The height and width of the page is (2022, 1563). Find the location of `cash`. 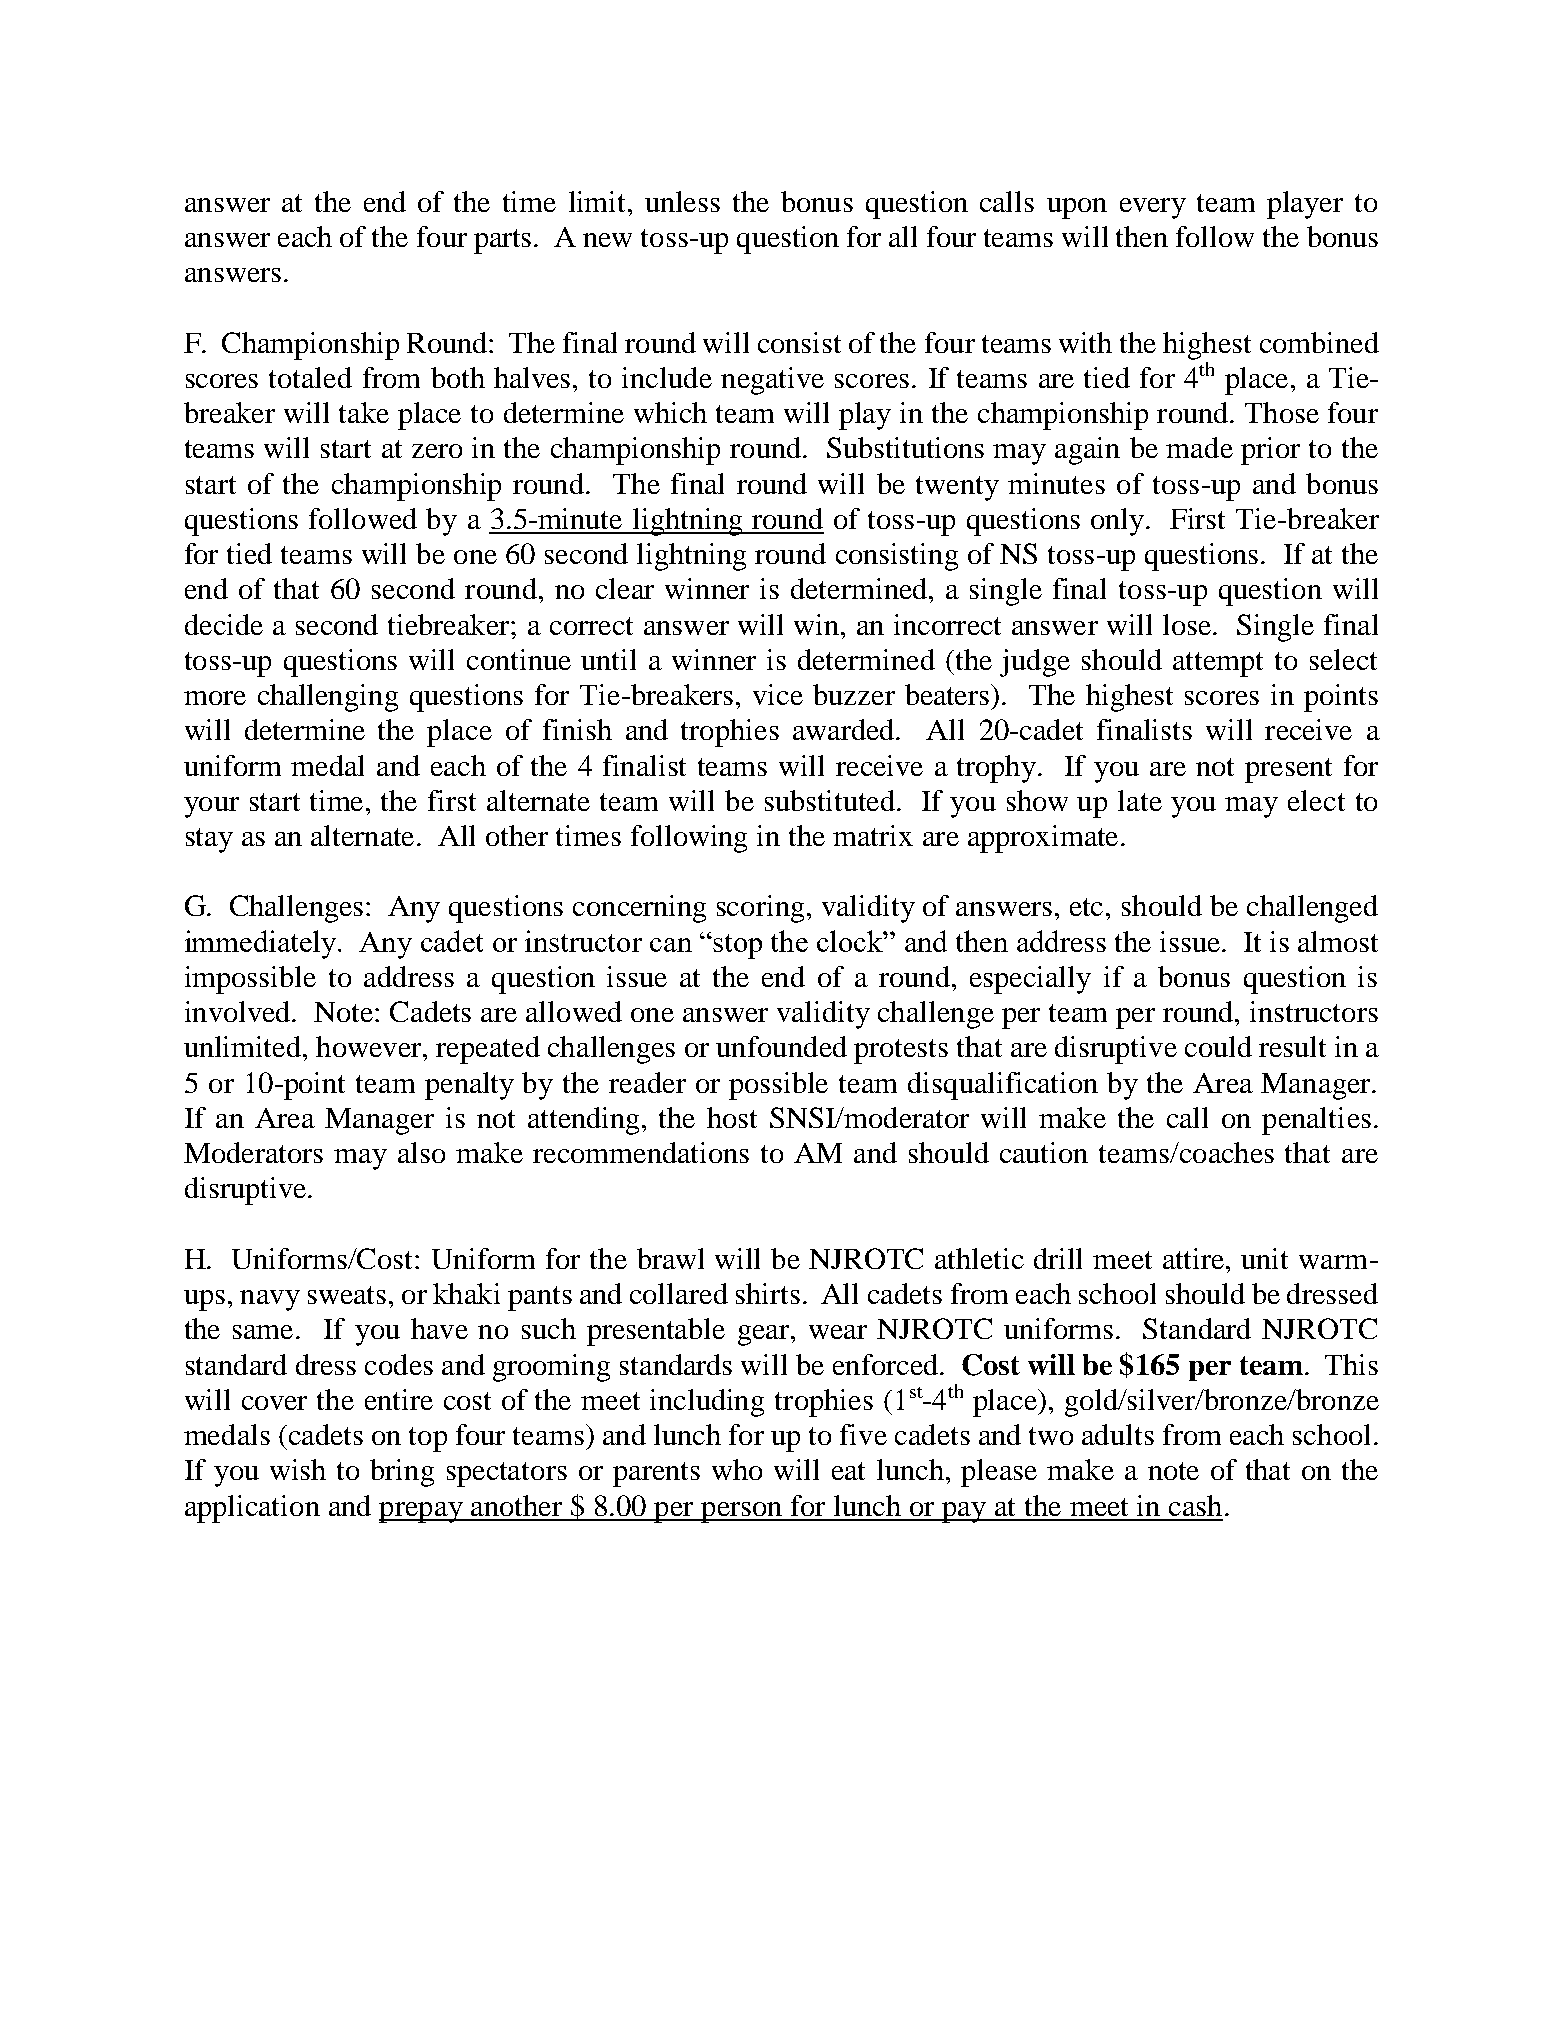

cash is located at coordinates (1195, 1505).
